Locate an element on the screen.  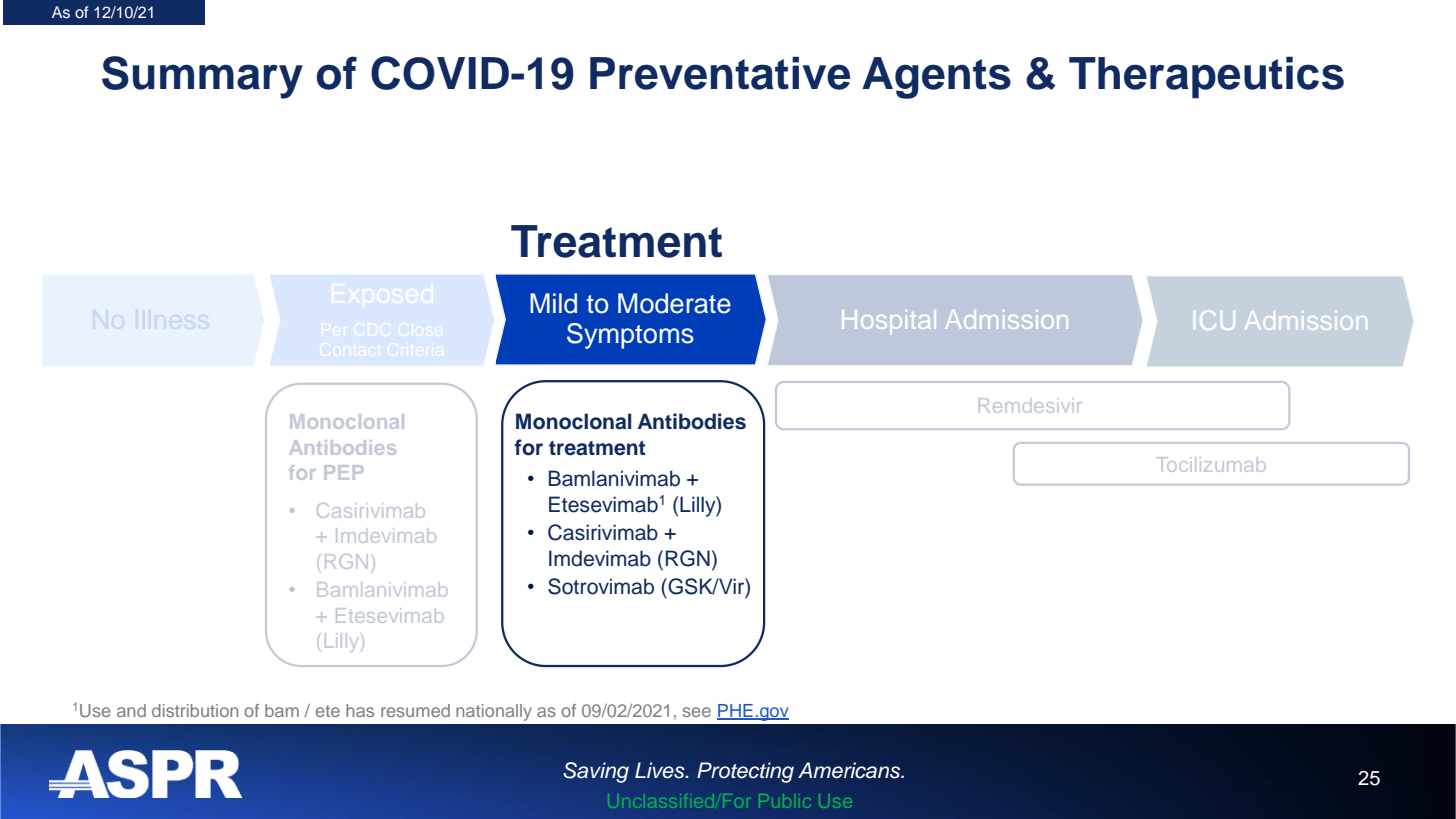
Summary is located at coordinates (202, 77).
